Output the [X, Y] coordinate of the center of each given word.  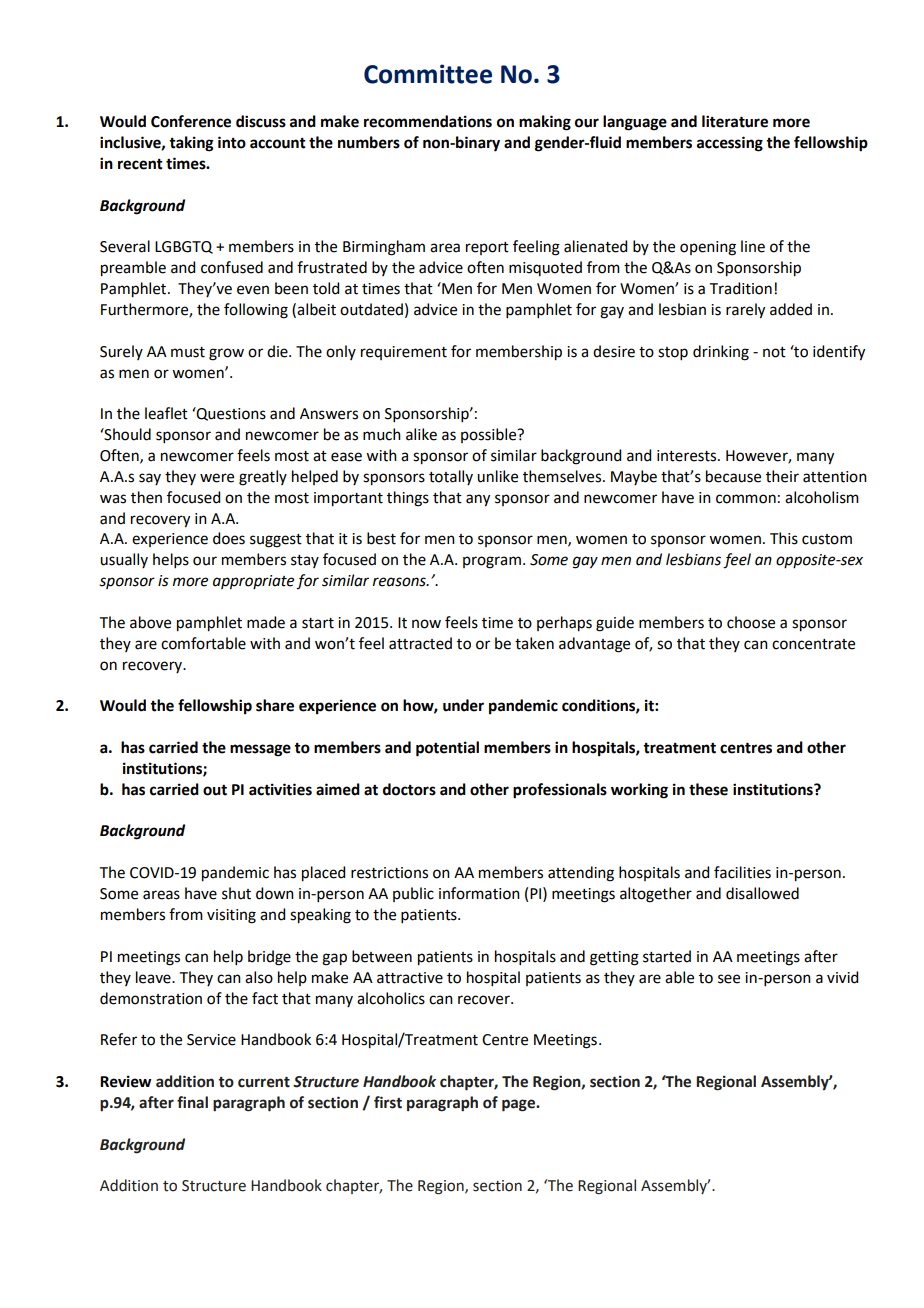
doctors [409, 789]
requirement [404, 353]
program [492, 562]
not [774, 352]
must [188, 352]
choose [751, 622]
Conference [191, 121]
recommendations [428, 121]
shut [236, 893]
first [388, 1102]
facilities [742, 872]
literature [735, 121]
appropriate [253, 582]
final [192, 1102]
